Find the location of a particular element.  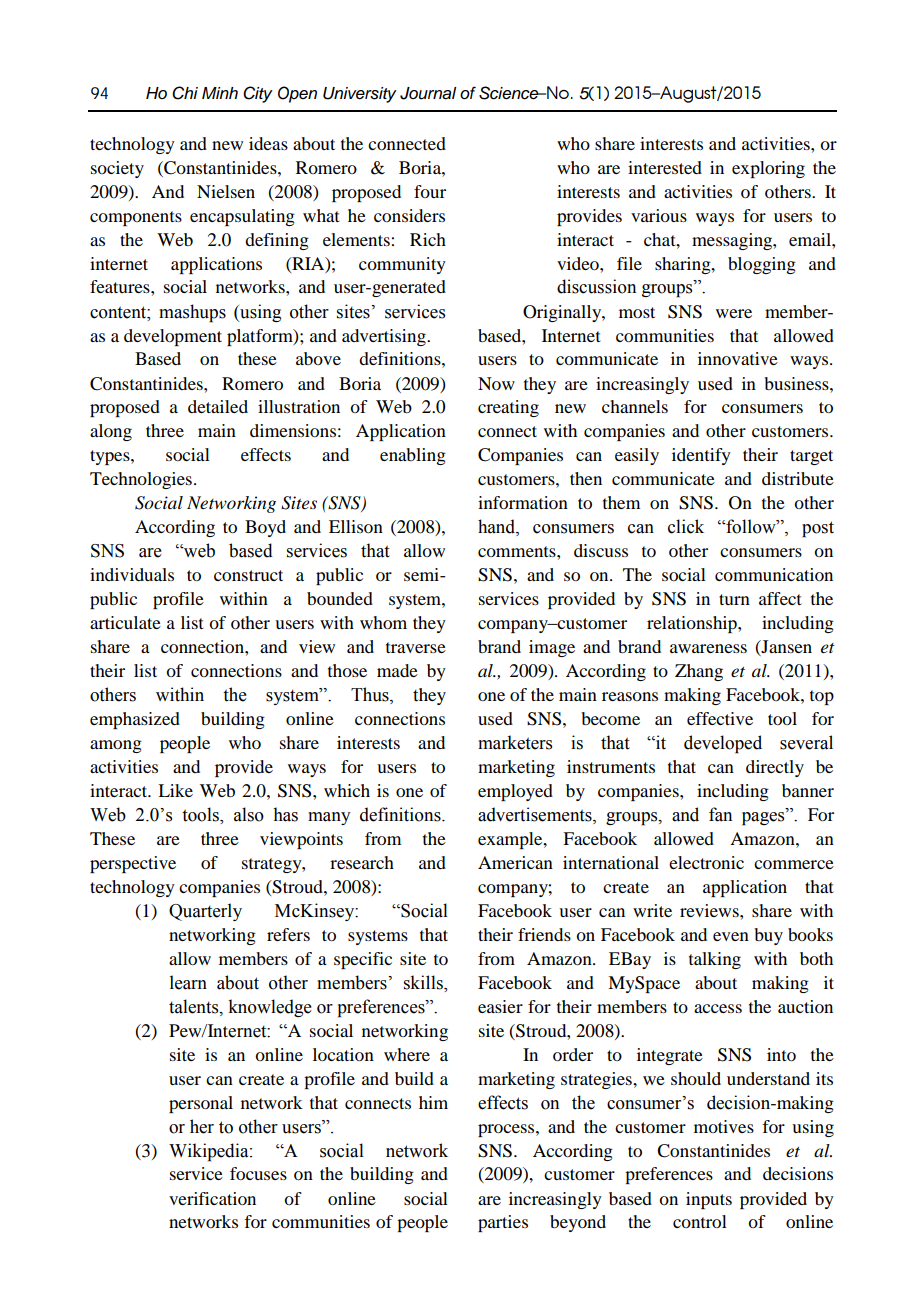

parties is located at coordinates (503, 1223).
